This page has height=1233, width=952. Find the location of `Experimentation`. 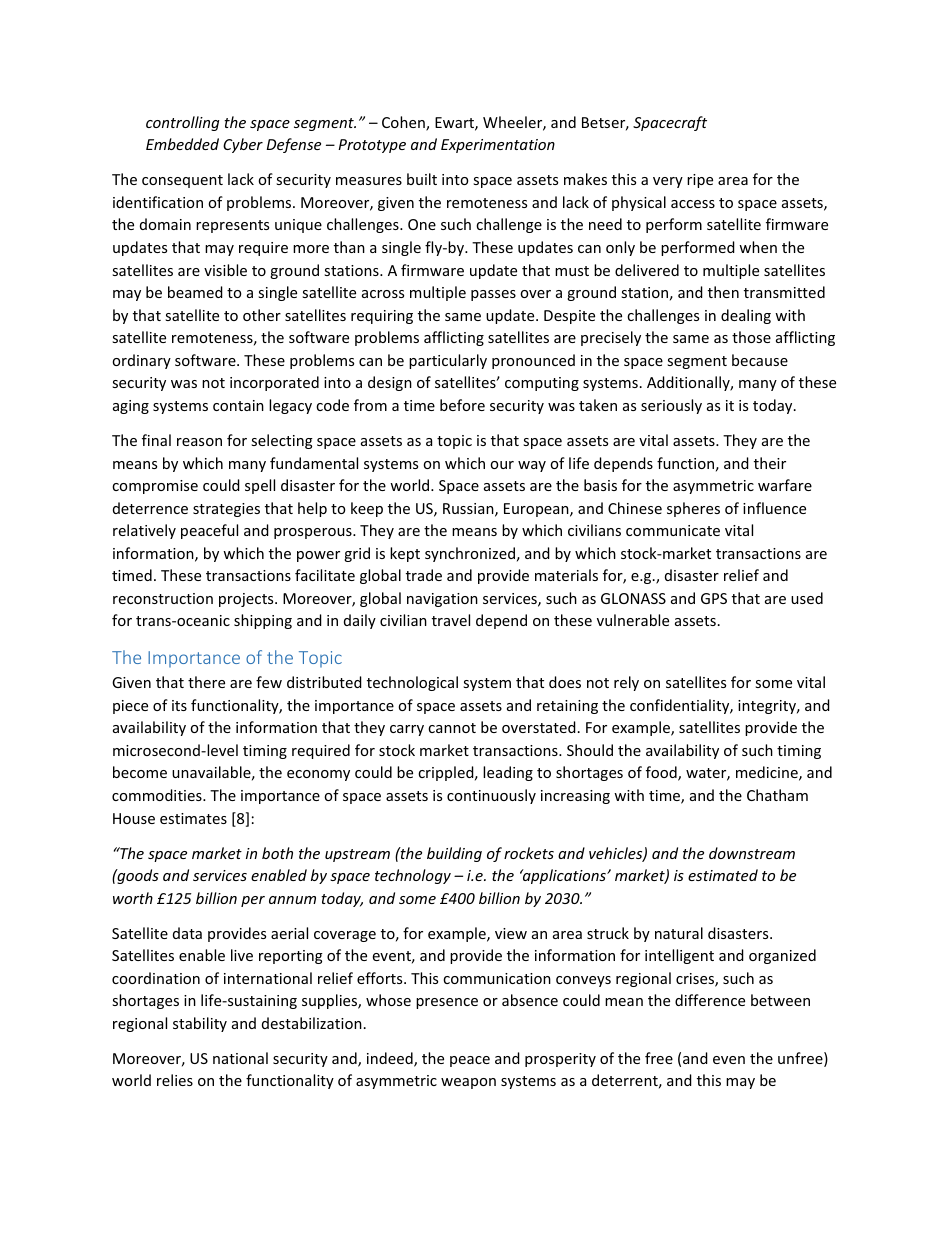

Experimentation is located at coordinates (498, 146).
